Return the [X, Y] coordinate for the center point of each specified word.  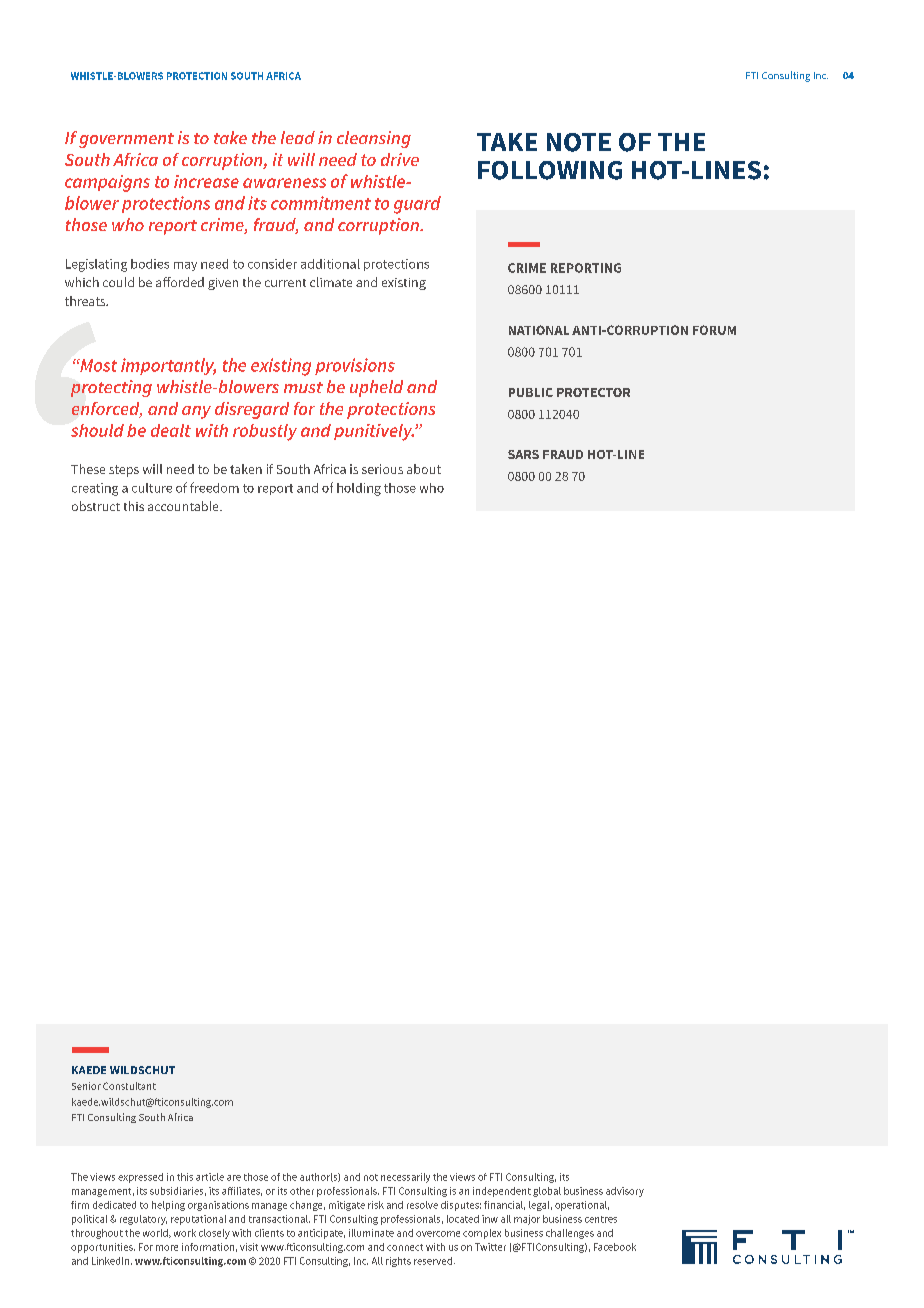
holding [359, 489]
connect [405, 1247]
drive [400, 159]
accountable [184, 506]
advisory [625, 1192]
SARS [523, 454]
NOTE [579, 142]
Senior [86, 1086]
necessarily [405, 1178]
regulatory [143, 1220]
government [126, 140]
